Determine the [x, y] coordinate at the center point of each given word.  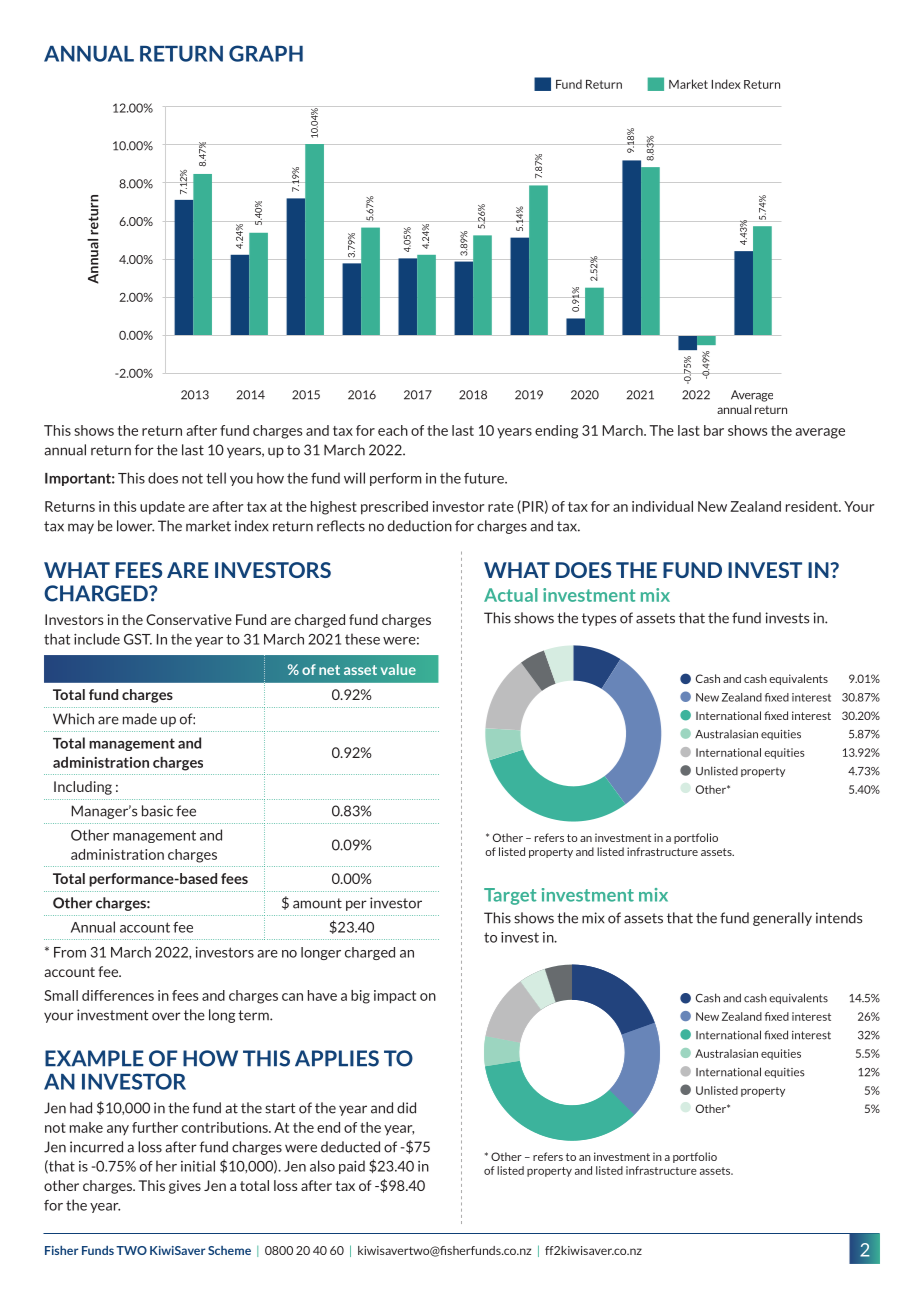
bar [714, 430]
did [406, 1108]
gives [185, 1187]
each [393, 430]
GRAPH [266, 53]
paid [352, 1167]
